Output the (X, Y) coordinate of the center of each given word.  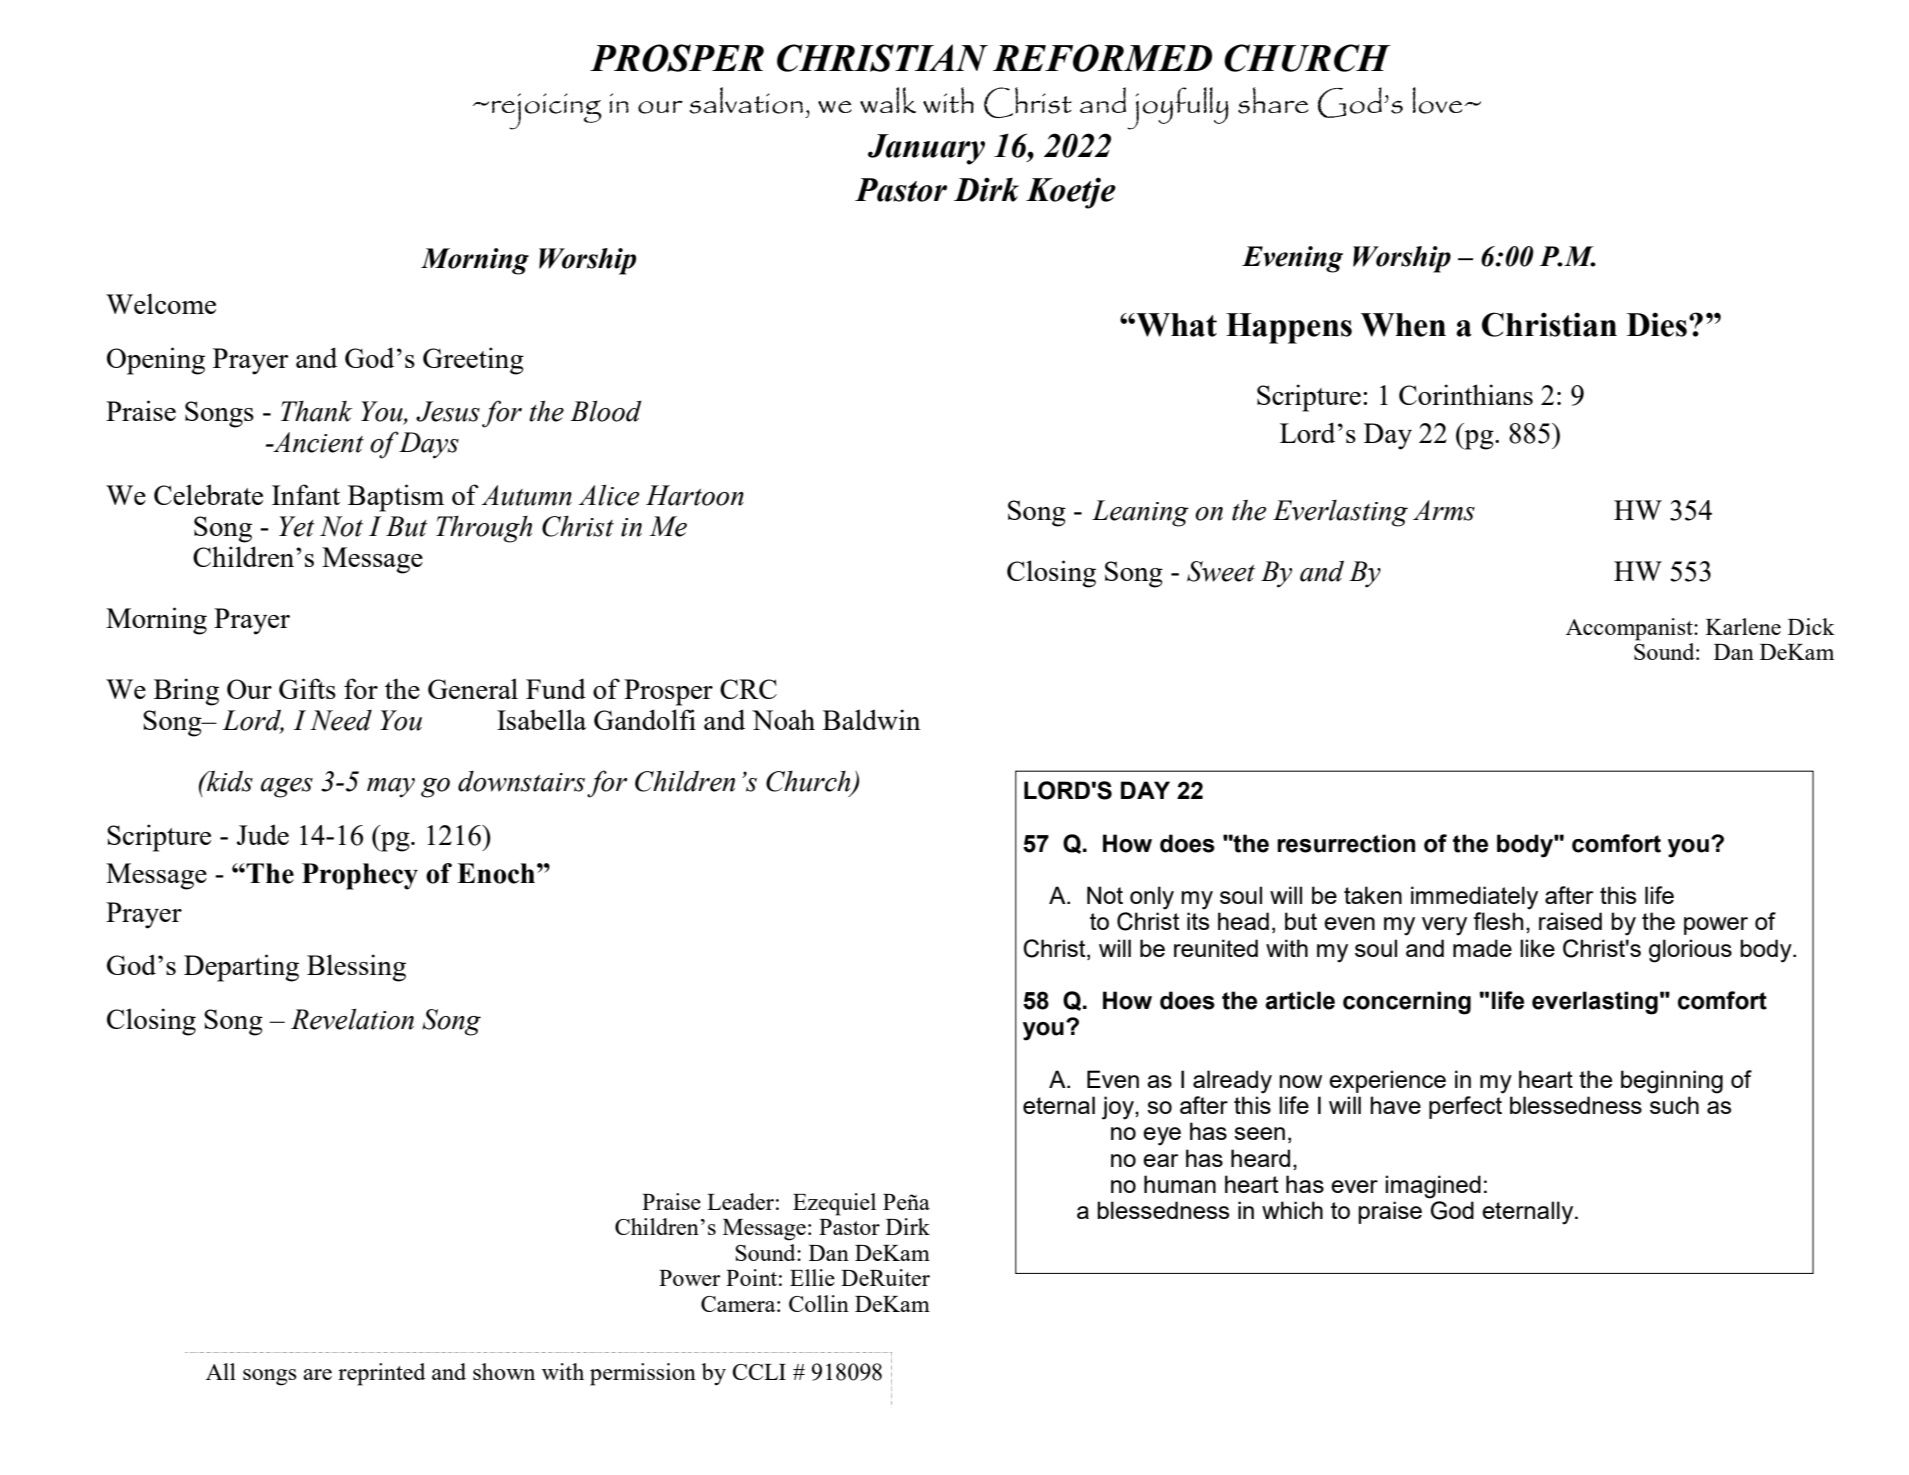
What (1175, 325)
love (1437, 100)
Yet (297, 526)
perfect (1465, 1107)
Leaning (1140, 513)
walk (888, 100)
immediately (1474, 898)
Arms (1444, 510)
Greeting (473, 361)
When (1403, 325)
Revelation (352, 1019)
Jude (263, 834)
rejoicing (547, 111)
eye (1162, 1136)
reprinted (382, 1374)
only (1152, 898)
